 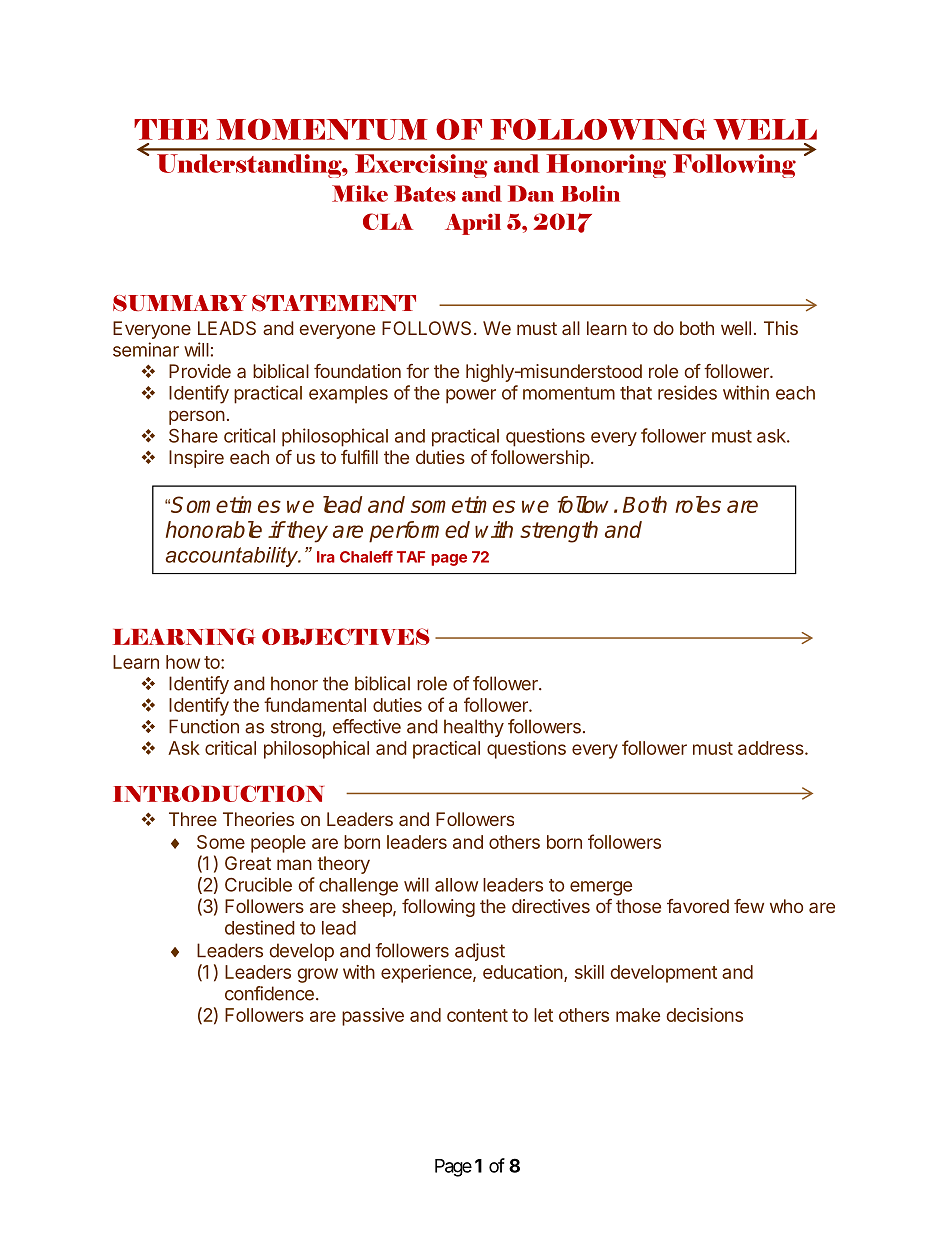 I want to click on address, so click(x=772, y=748).
